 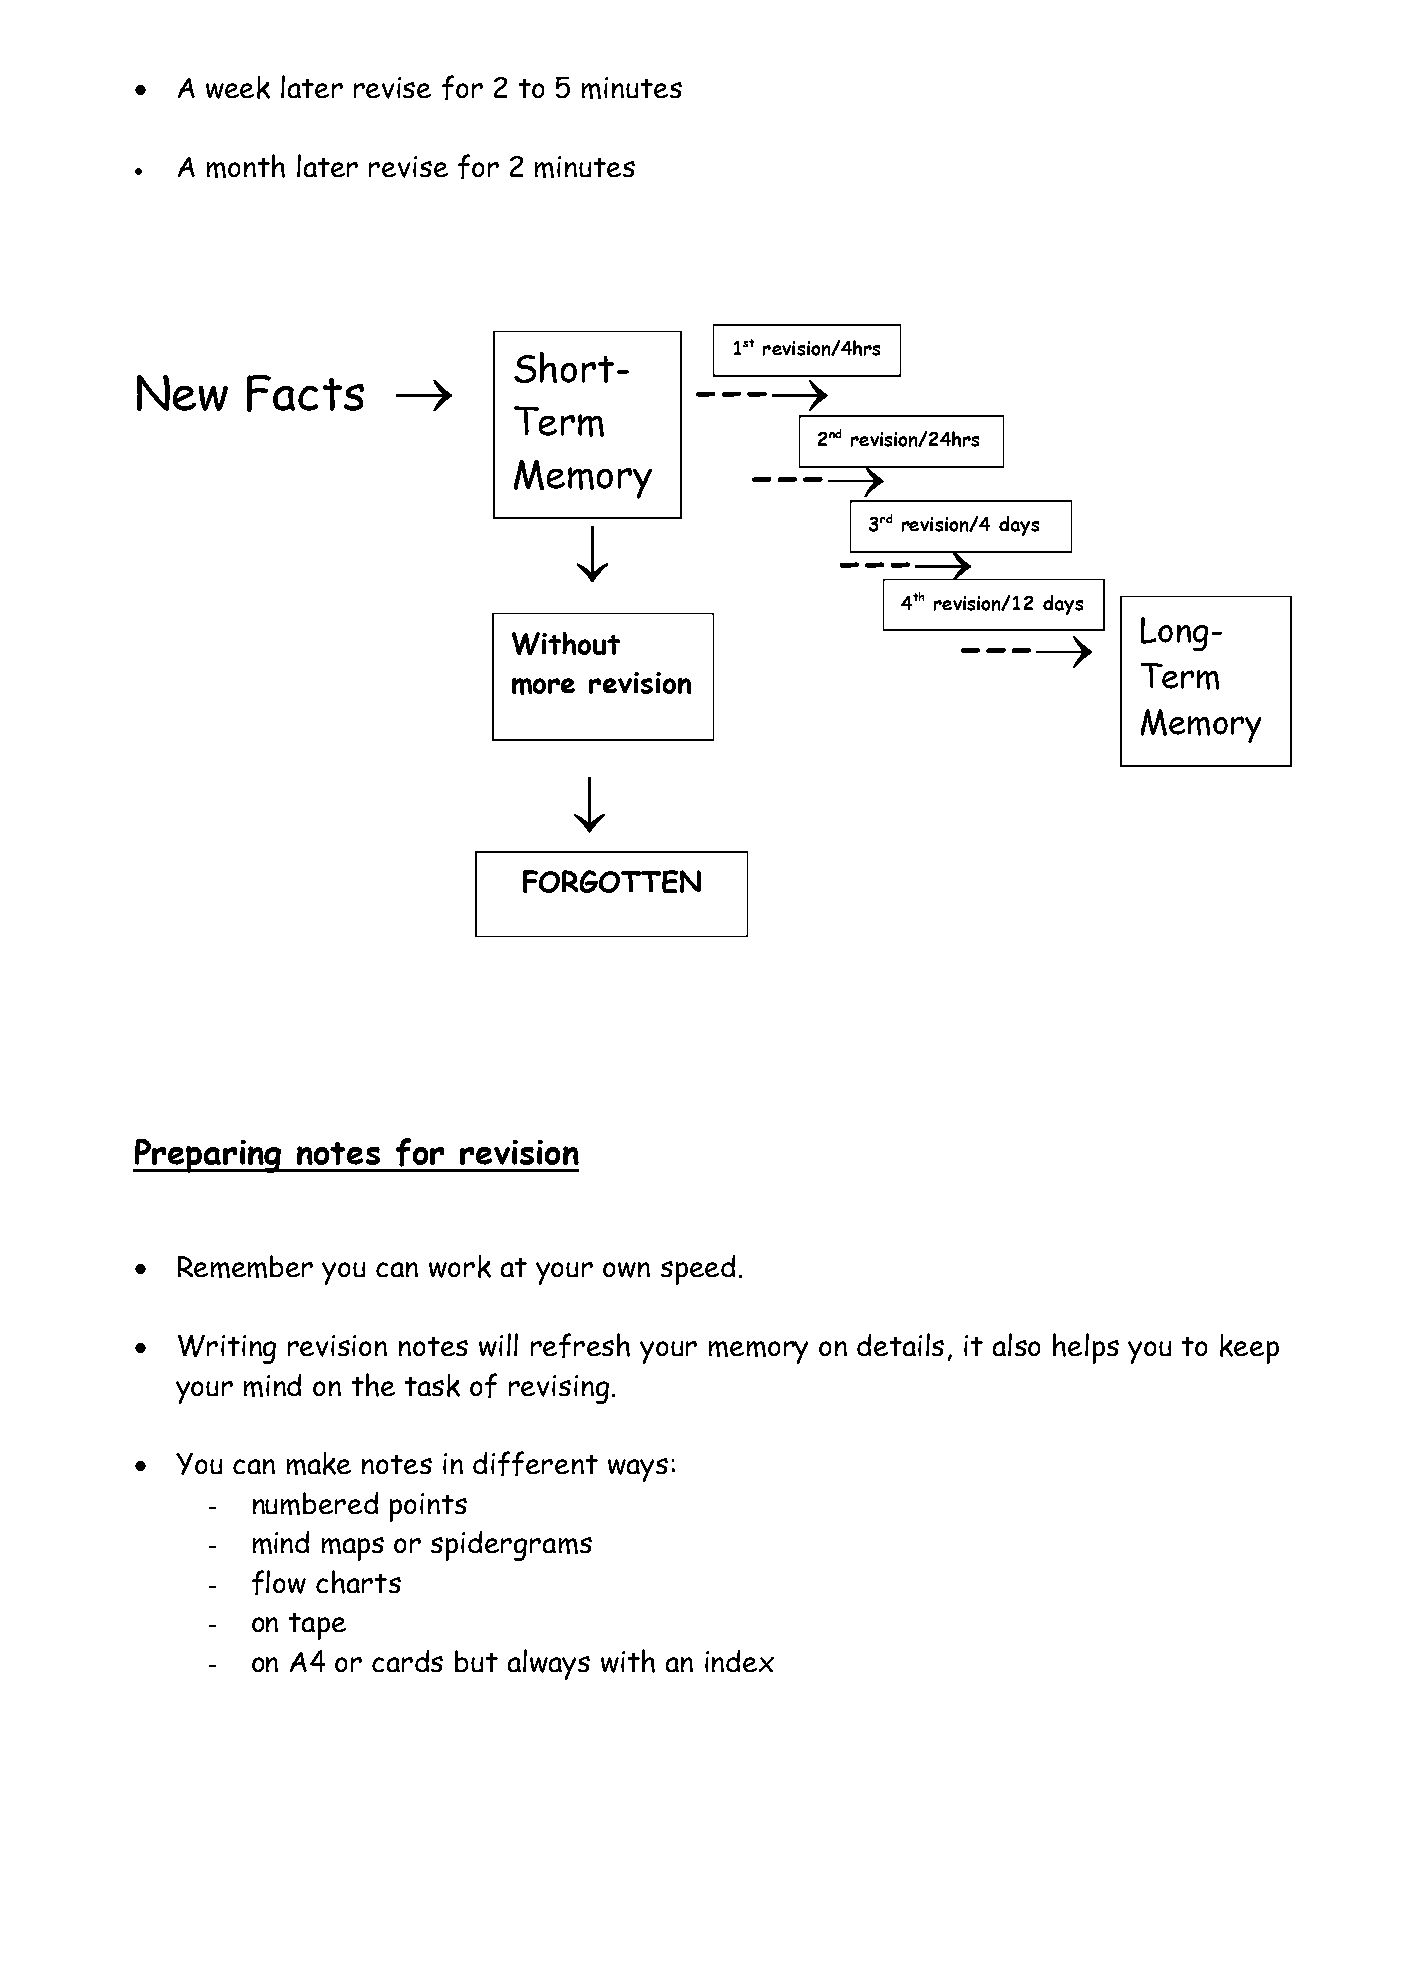 I want to click on helps, so click(x=1086, y=1348).
